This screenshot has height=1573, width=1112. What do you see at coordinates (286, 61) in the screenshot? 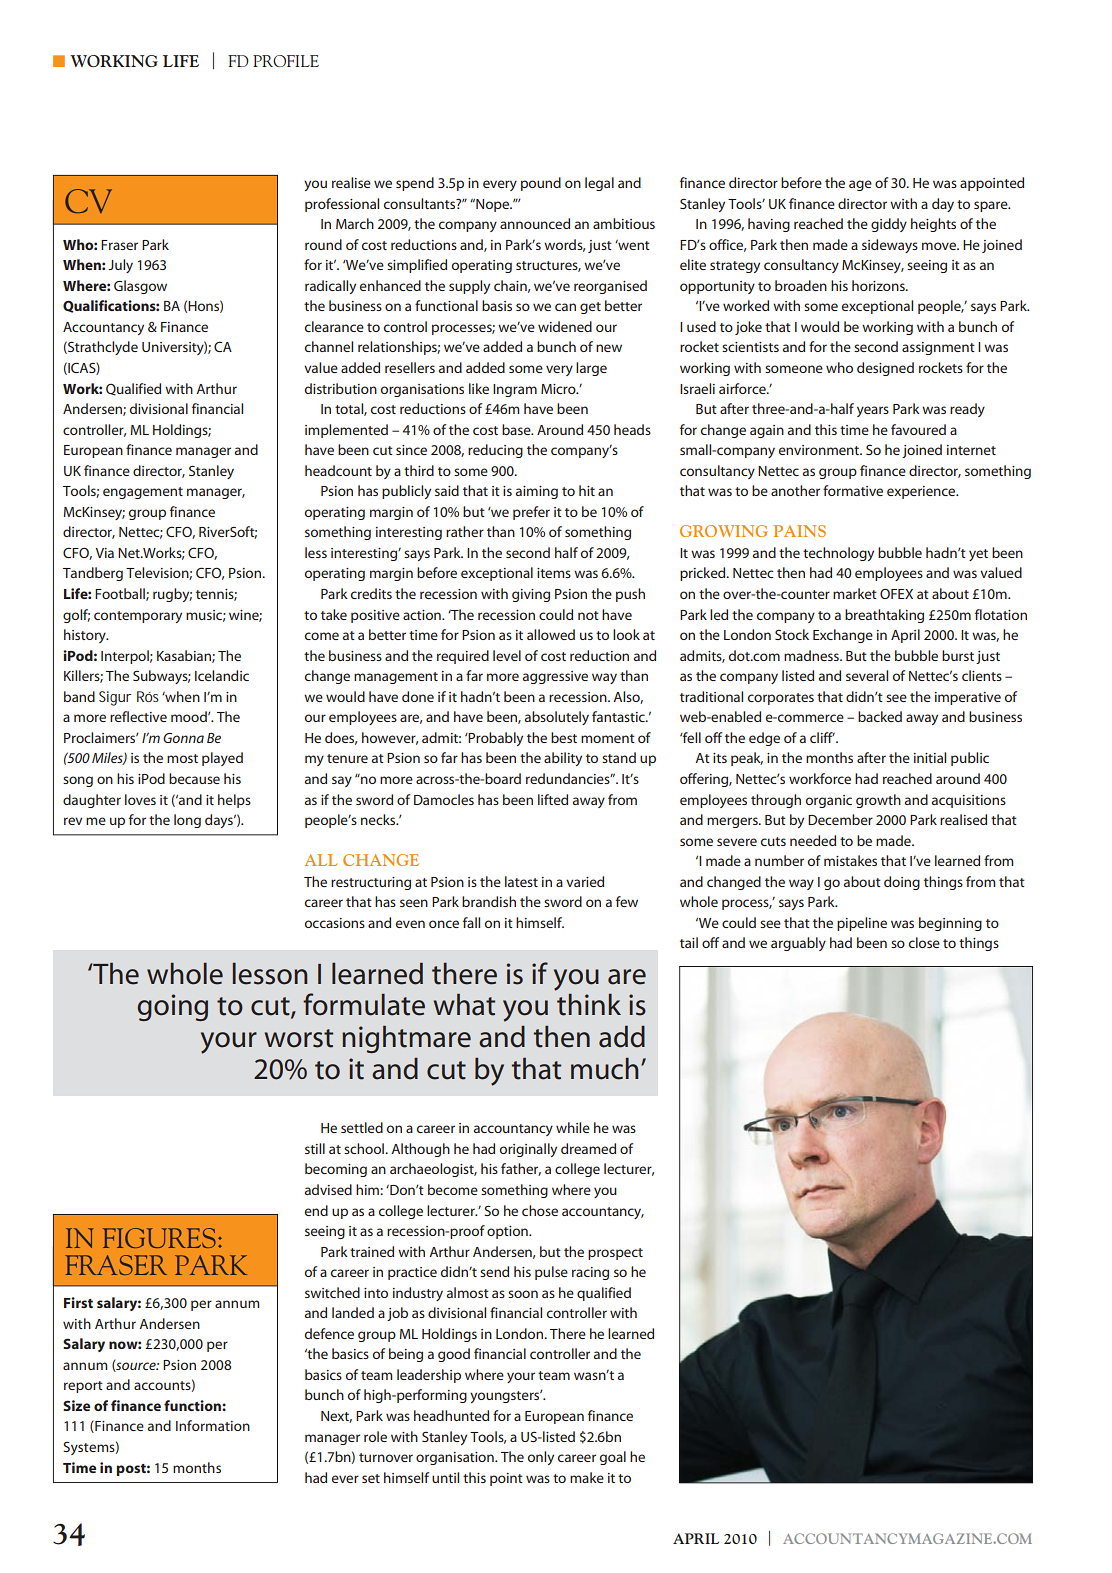
I see `PROFILE` at bounding box center [286, 61].
